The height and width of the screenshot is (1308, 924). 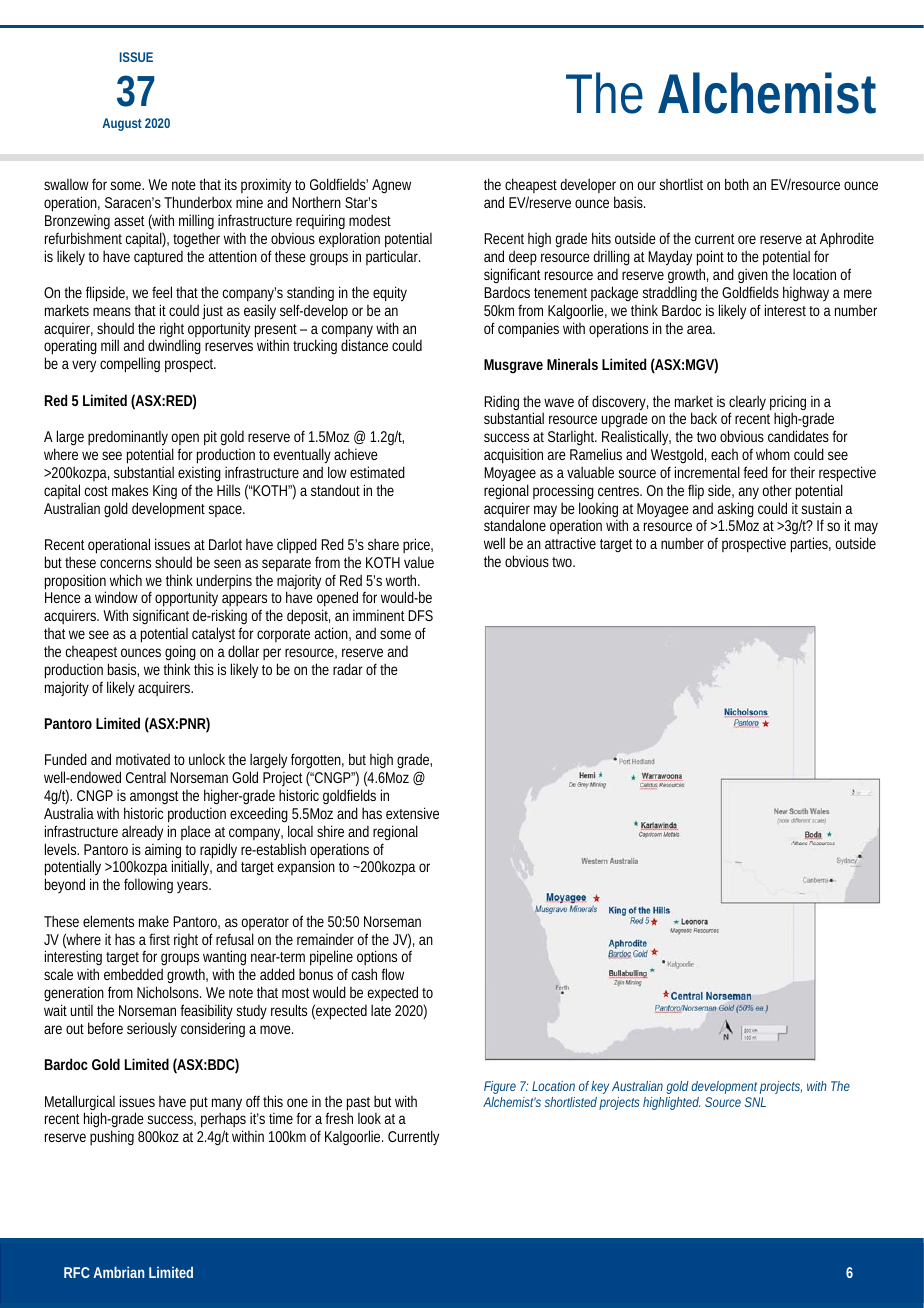 I want to click on August, so click(x=122, y=124).
